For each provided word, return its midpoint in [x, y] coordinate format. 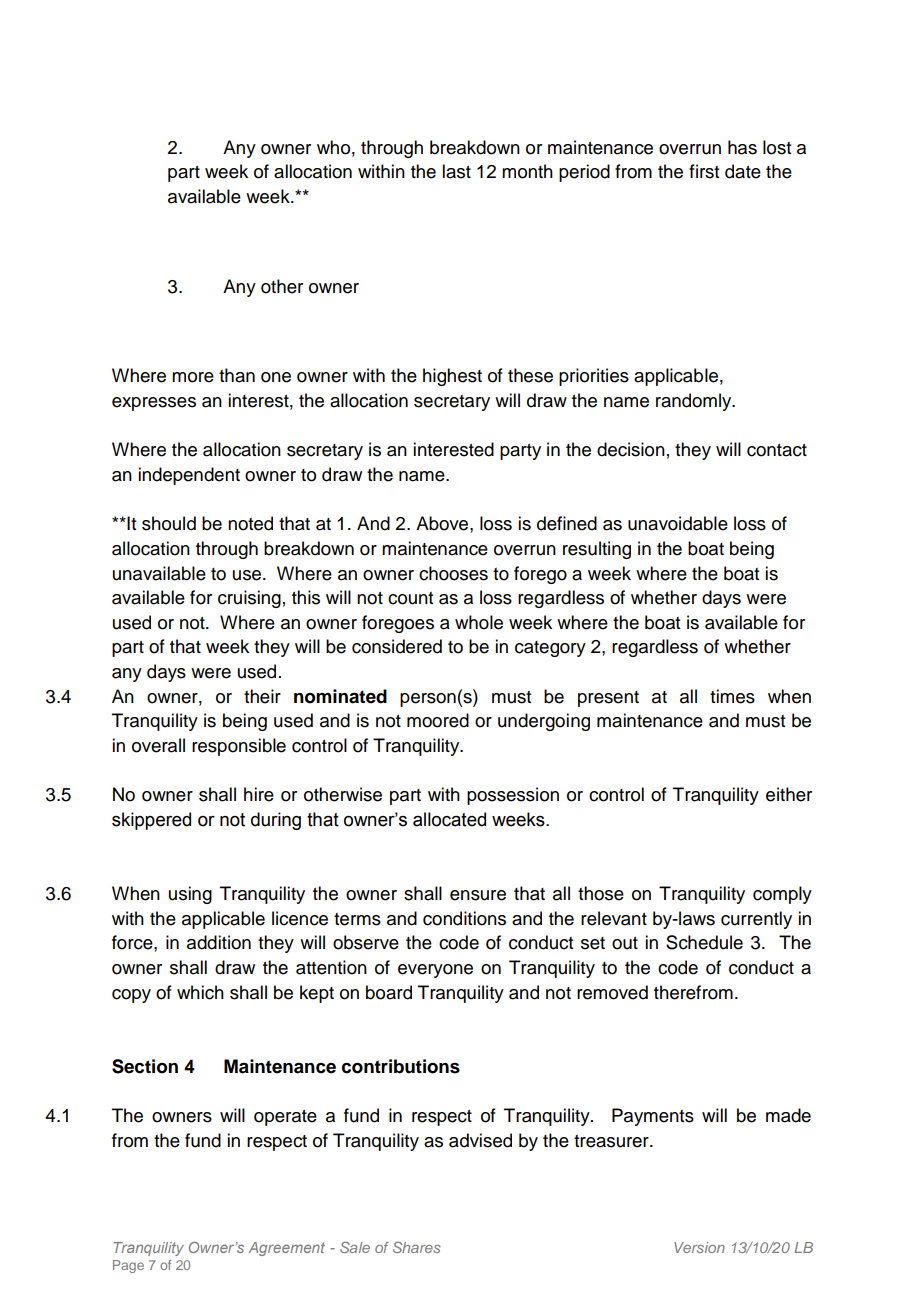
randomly [695, 402]
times [732, 696]
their [262, 696]
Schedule [704, 942]
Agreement [286, 1249]
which [200, 992]
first [704, 171]
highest [452, 377]
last [456, 171]
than [237, 375]
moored [438, 720]
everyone [435, 971]
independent [189, 476]
